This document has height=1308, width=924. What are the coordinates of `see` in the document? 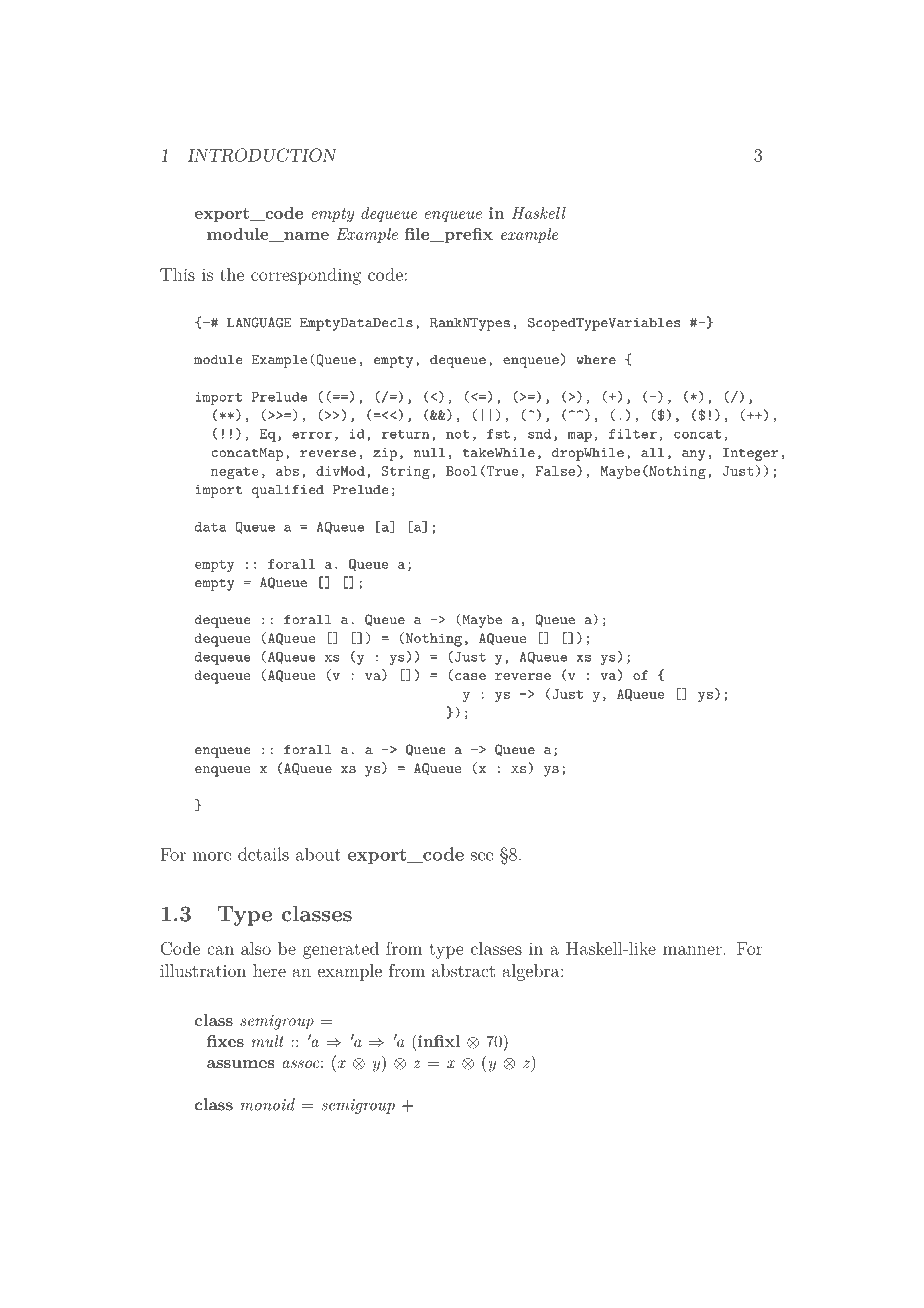 It's located at (482, 856).
